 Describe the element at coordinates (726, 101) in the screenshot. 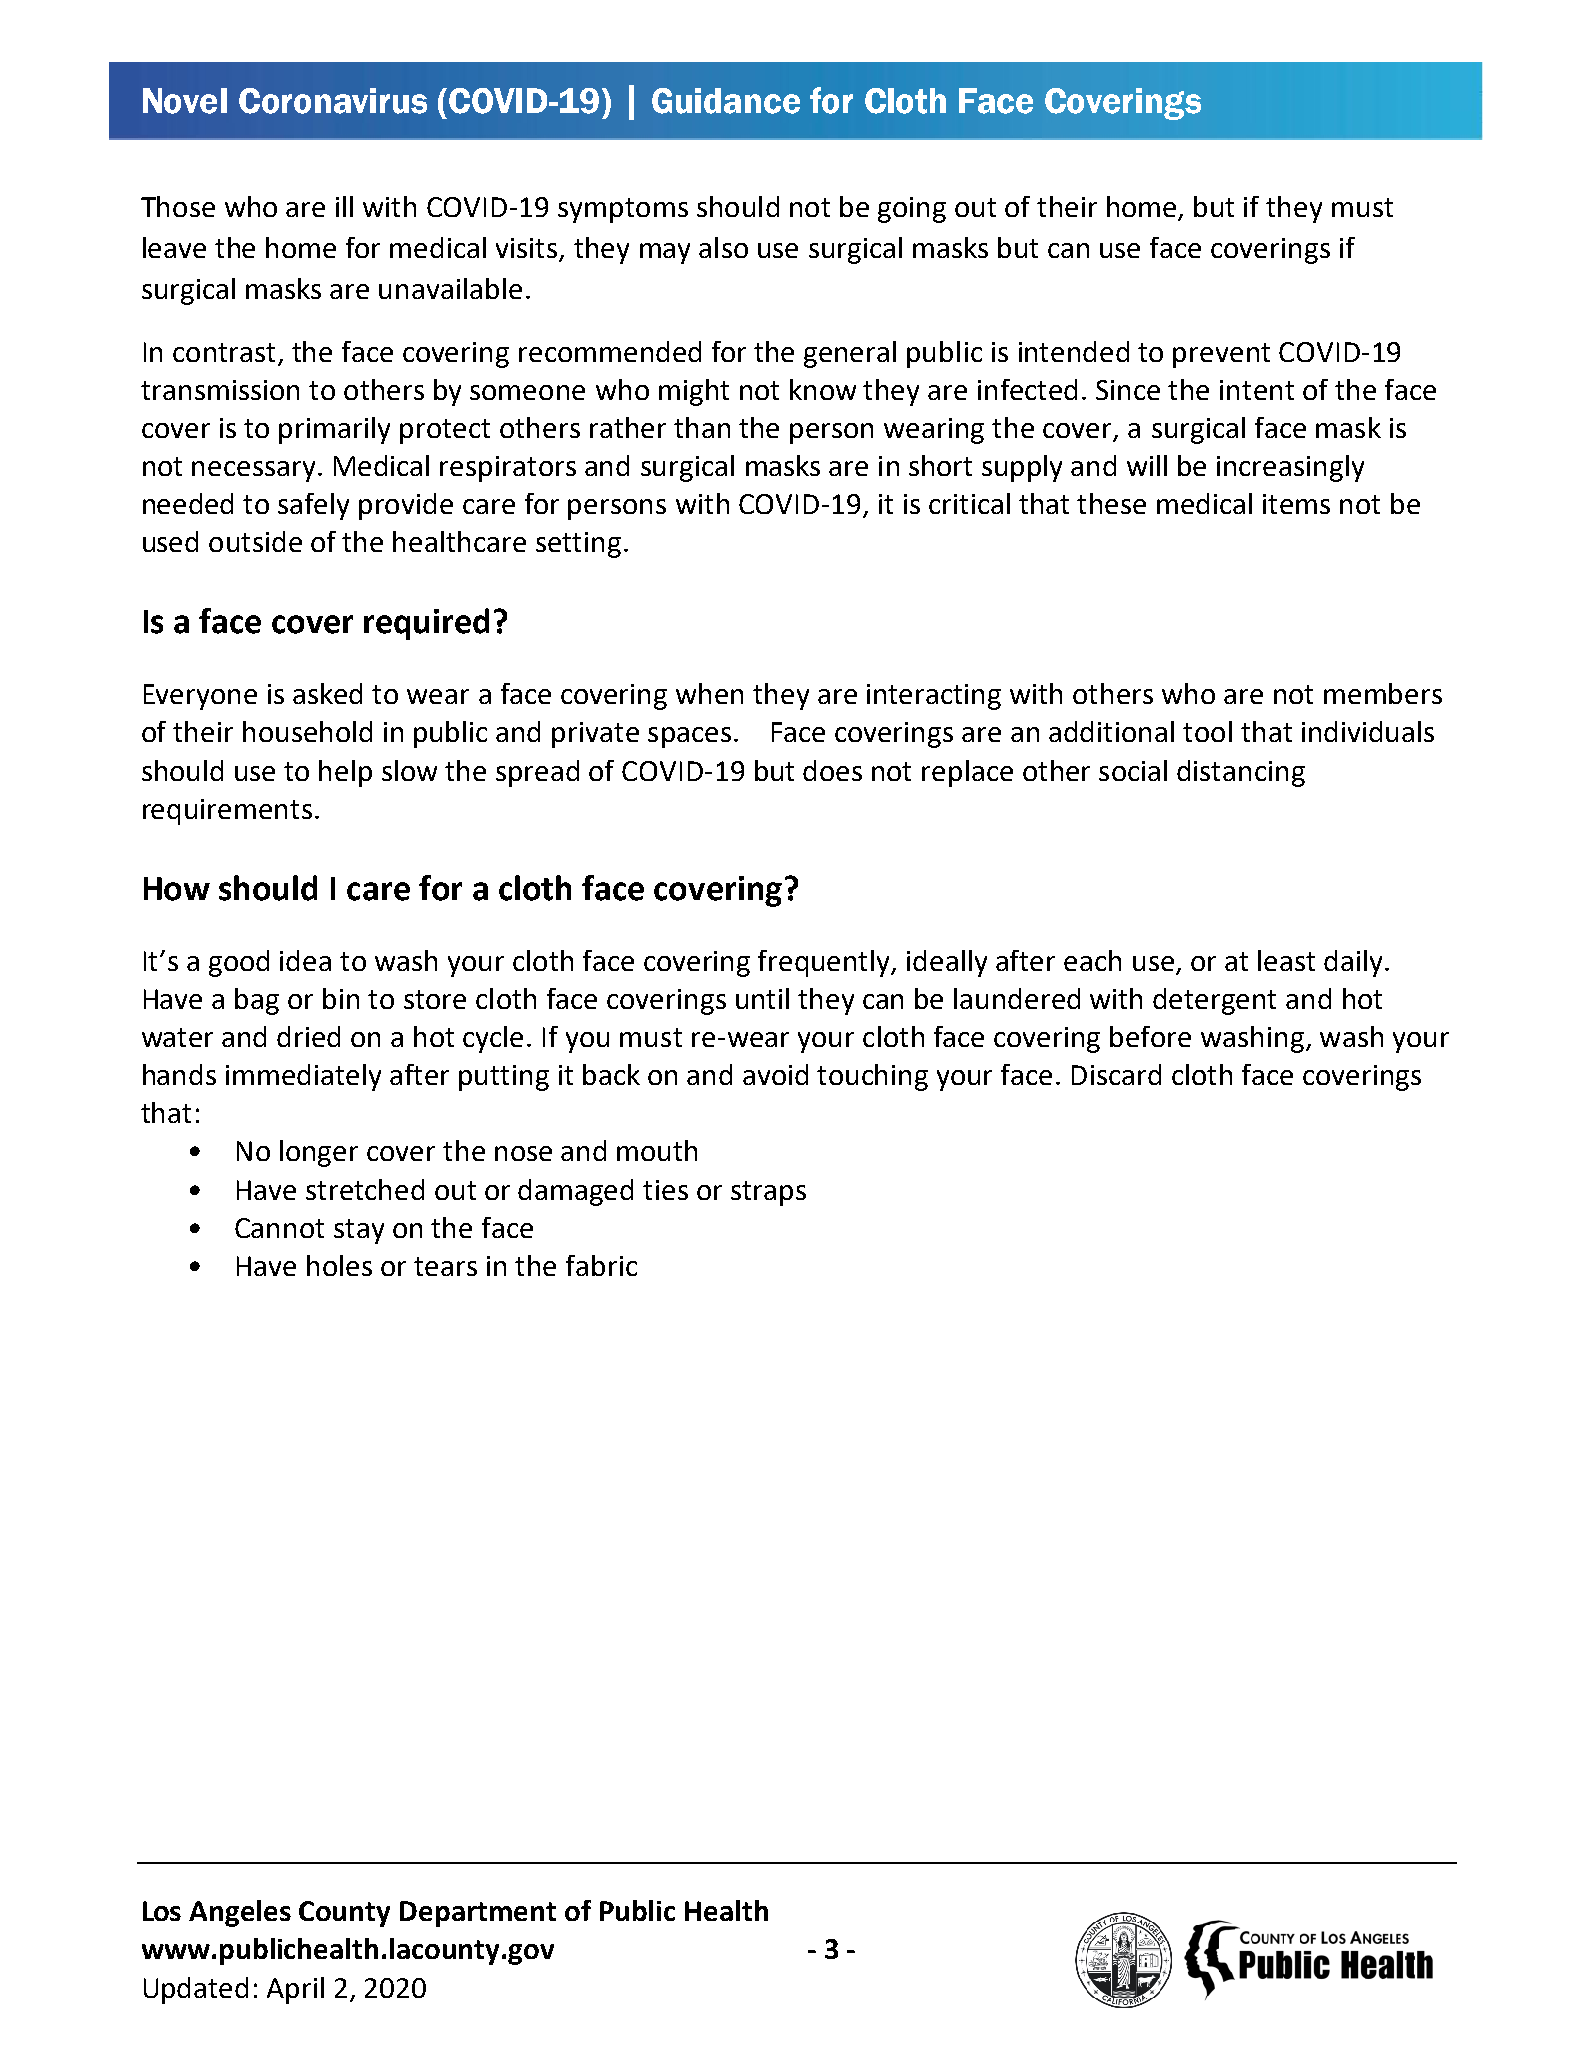

I see `Guidance` at that location.
